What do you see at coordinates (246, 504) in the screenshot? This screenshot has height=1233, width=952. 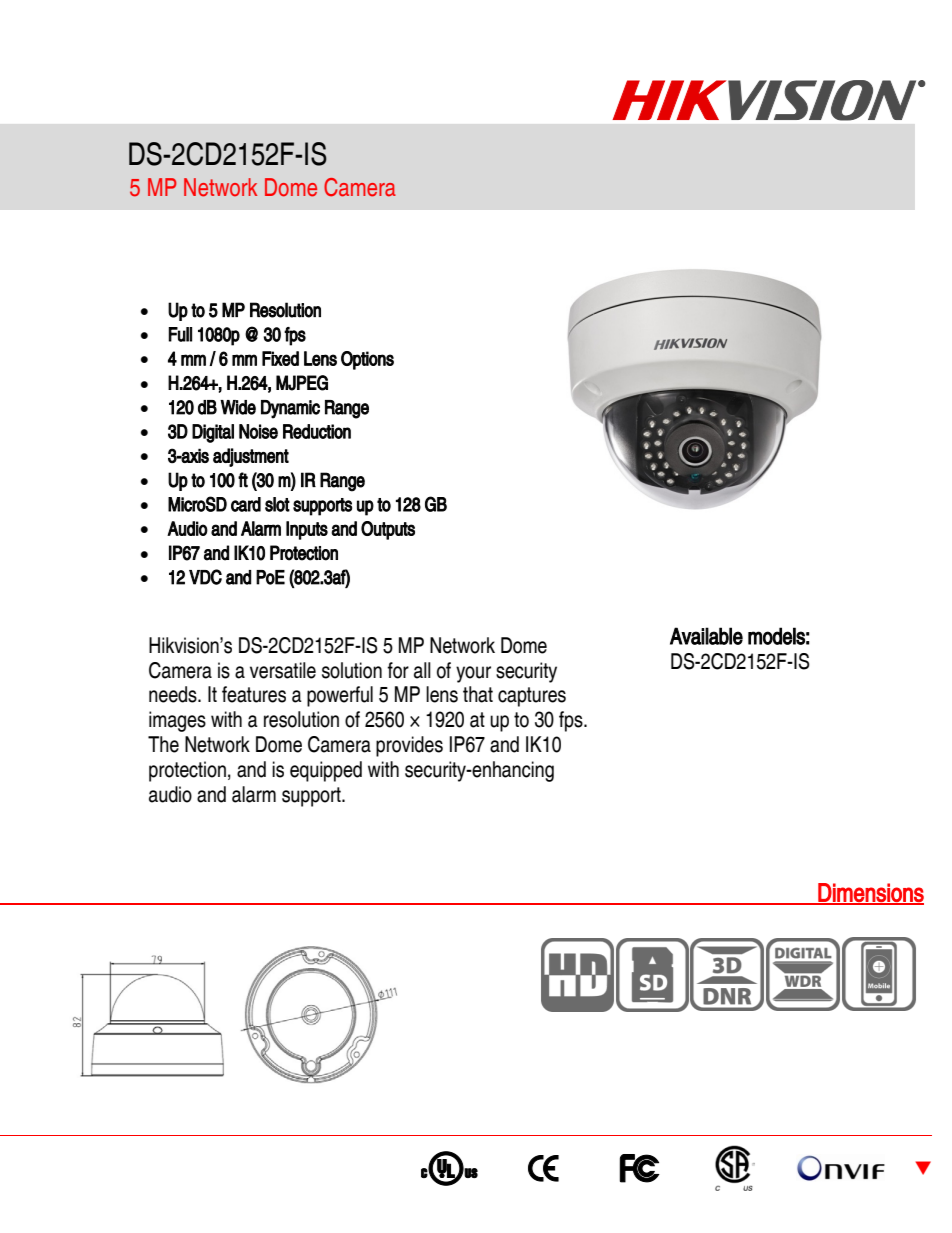 I see `card` at bounding box center [246, 504].
